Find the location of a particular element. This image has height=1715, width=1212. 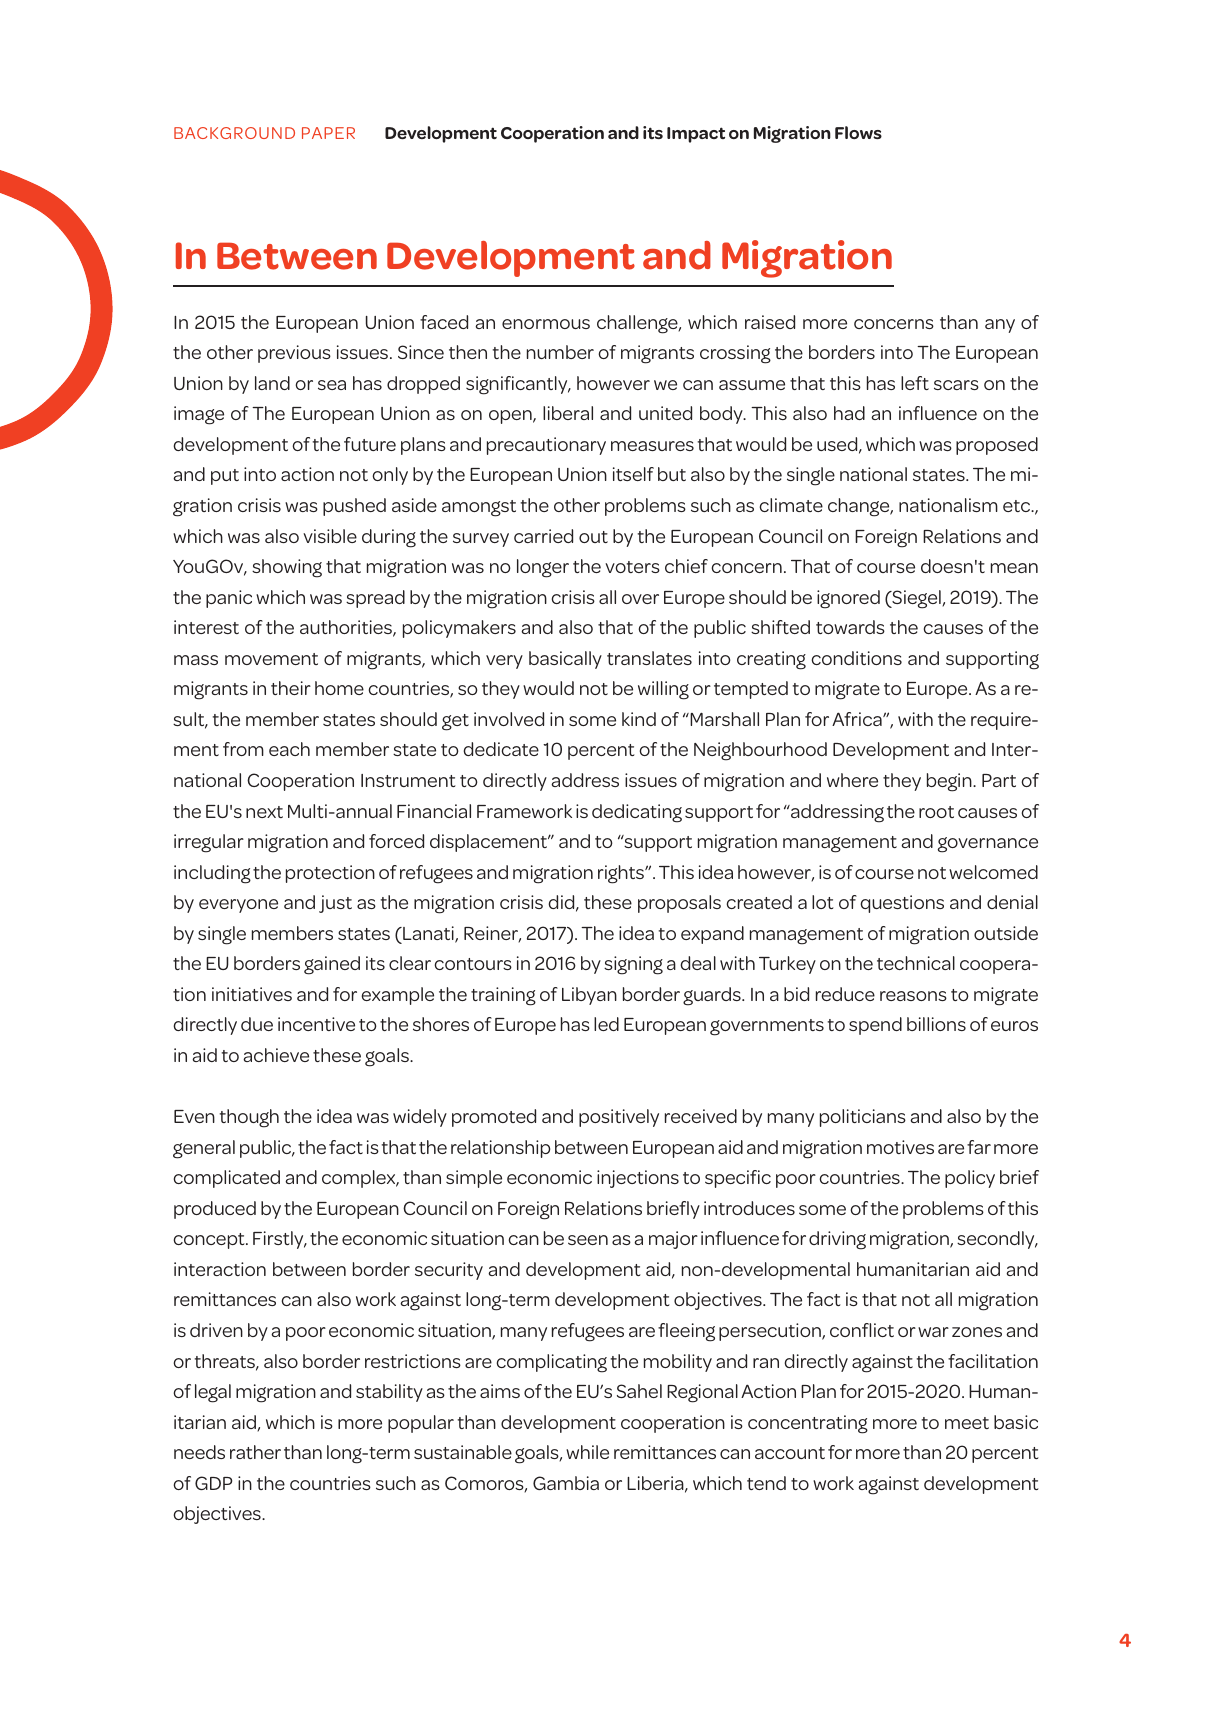

showing is located at coordinates (287, 568).
